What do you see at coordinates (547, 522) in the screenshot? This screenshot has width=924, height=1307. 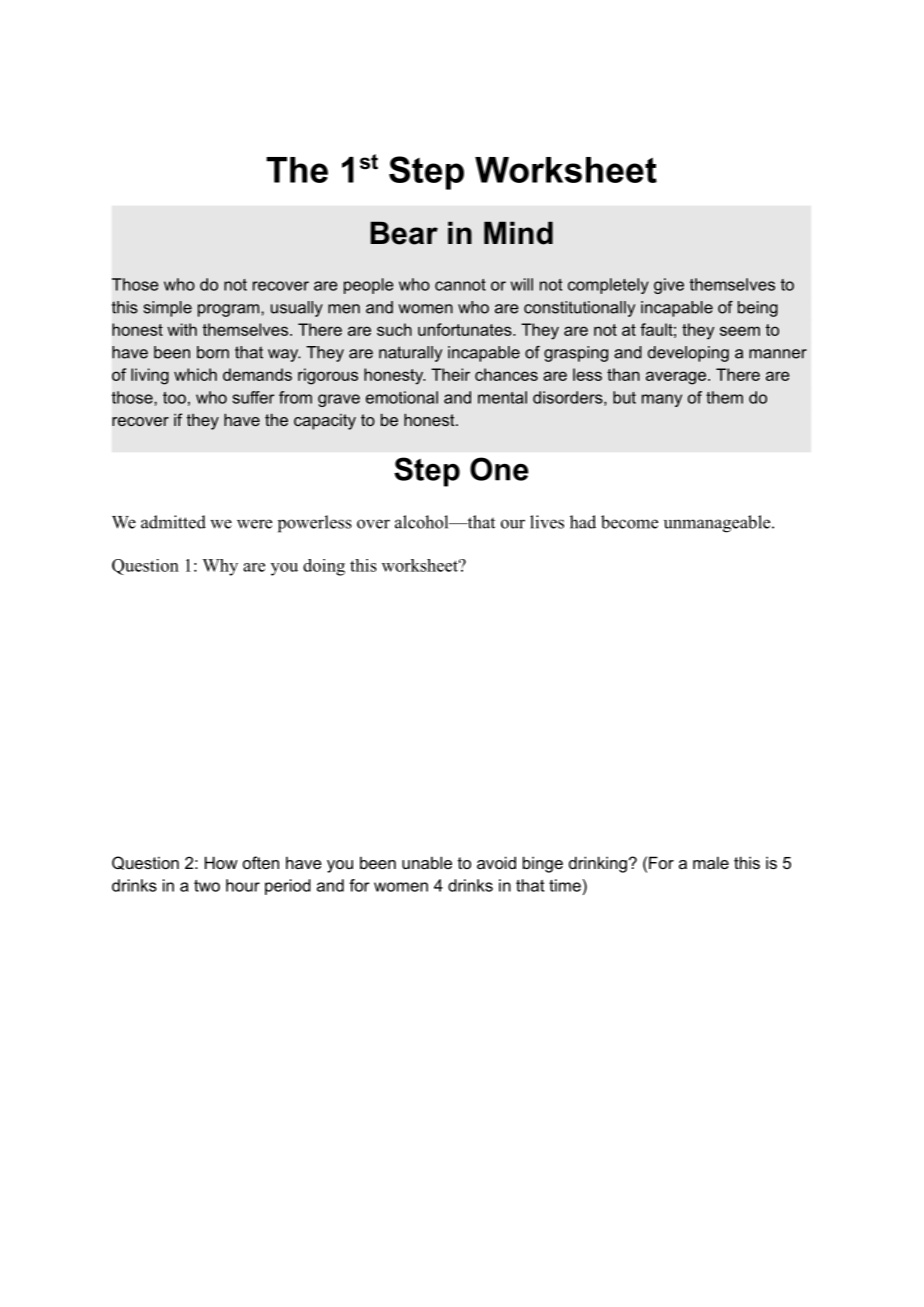 I see `lives` at bounding box center [547, 522].
